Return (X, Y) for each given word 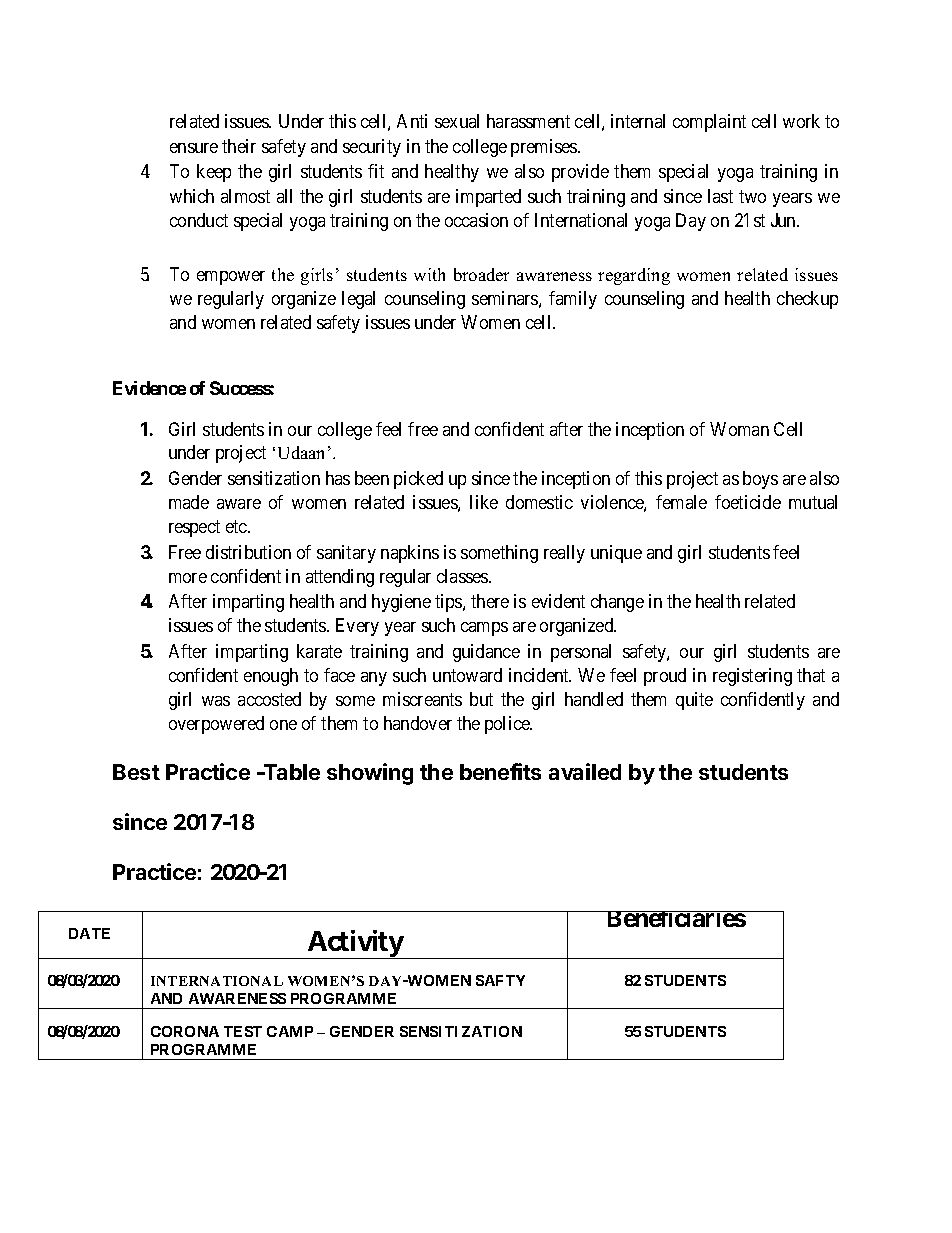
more (188, 578)
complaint (709, 123)
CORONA (185, 1031)
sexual (457, 121)
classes (463, 576)
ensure (194, 148)
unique (616, 554)
